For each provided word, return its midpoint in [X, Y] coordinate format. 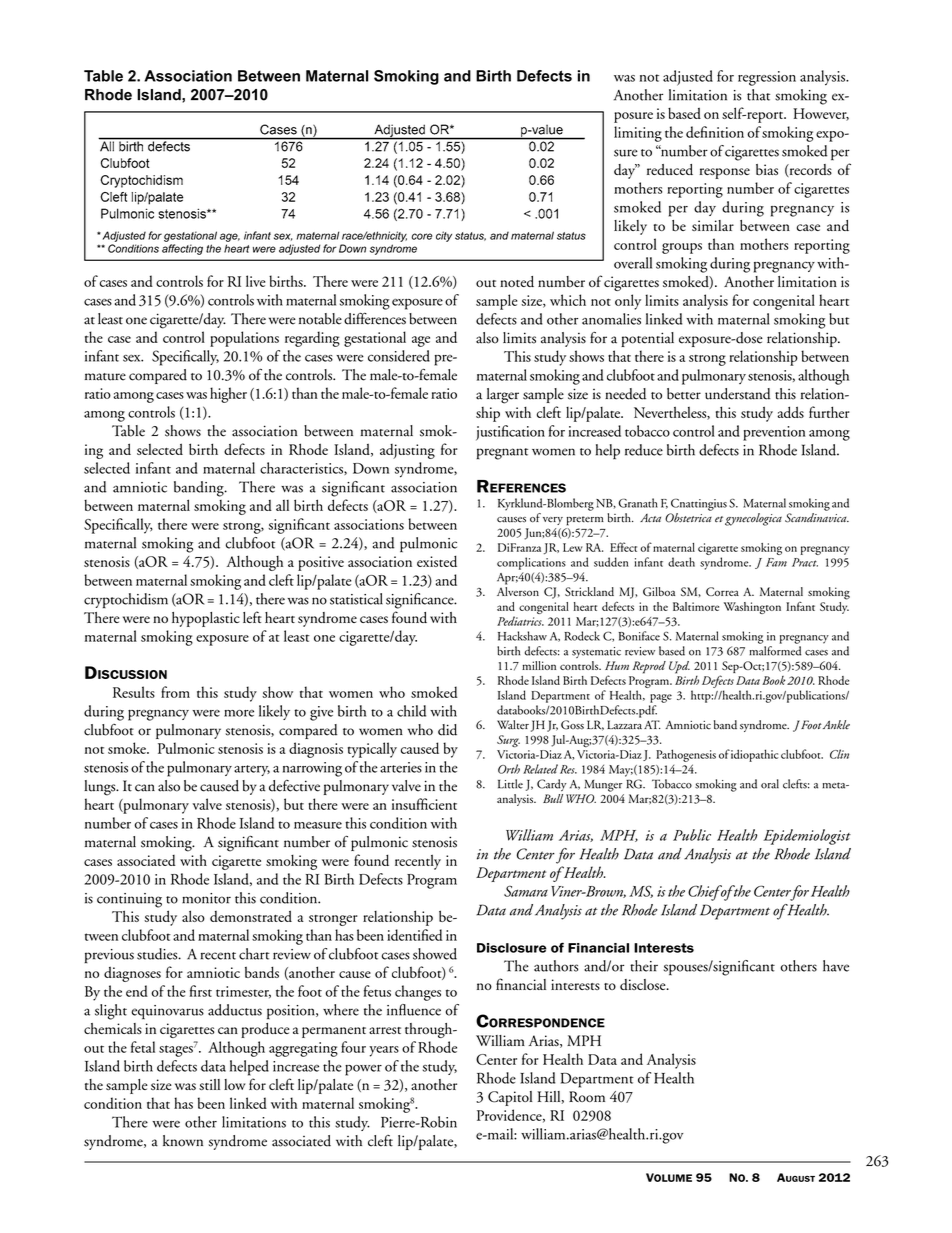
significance [421, 601]
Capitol [510, 1098]
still [209, 1084]
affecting [182, 249]
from [175, 692]
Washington [752, 608]
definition [715, 132]
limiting [638, 134]
